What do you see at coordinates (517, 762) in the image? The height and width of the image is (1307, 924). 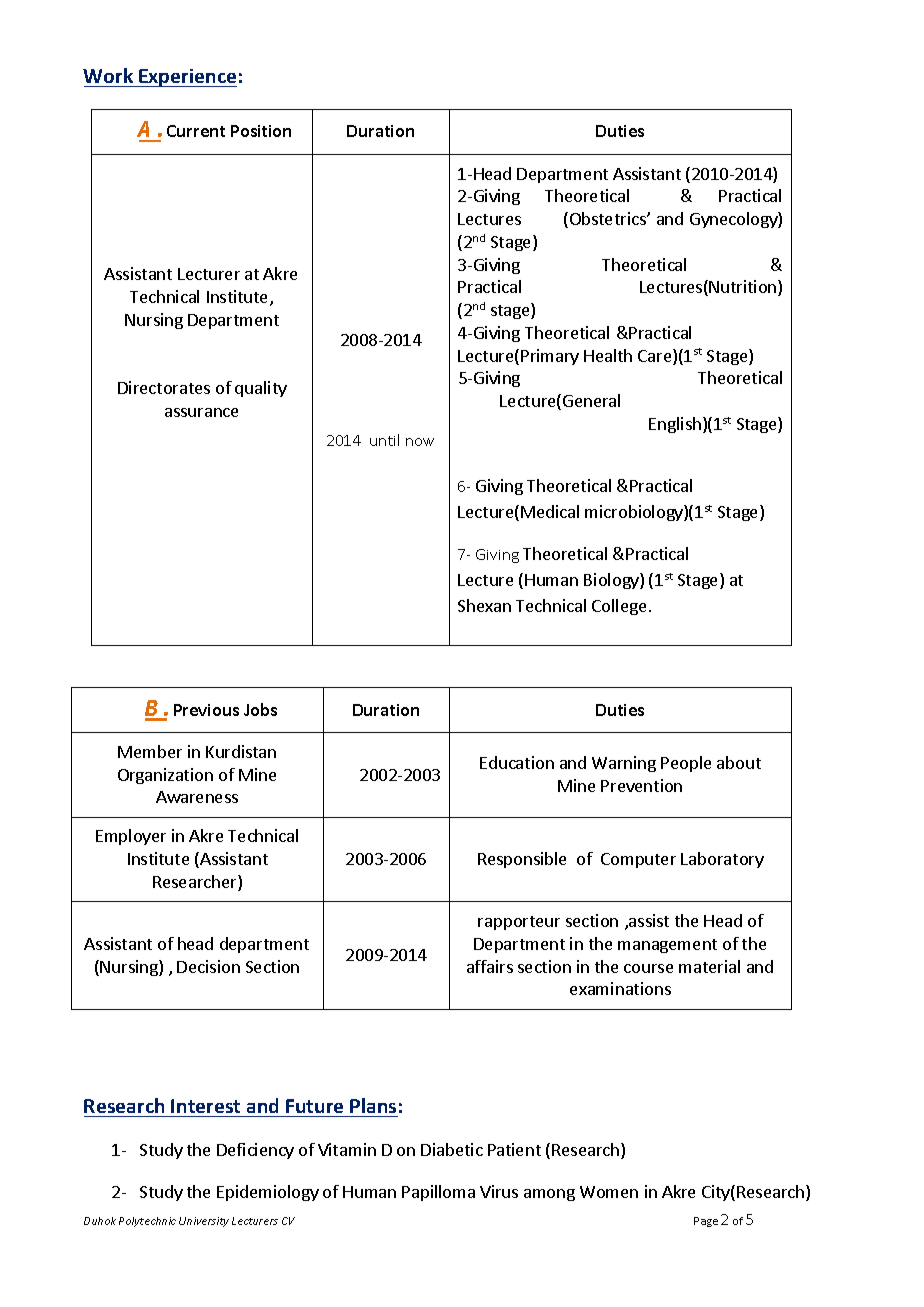 I see `Education` at bounding box center [517, 762].
